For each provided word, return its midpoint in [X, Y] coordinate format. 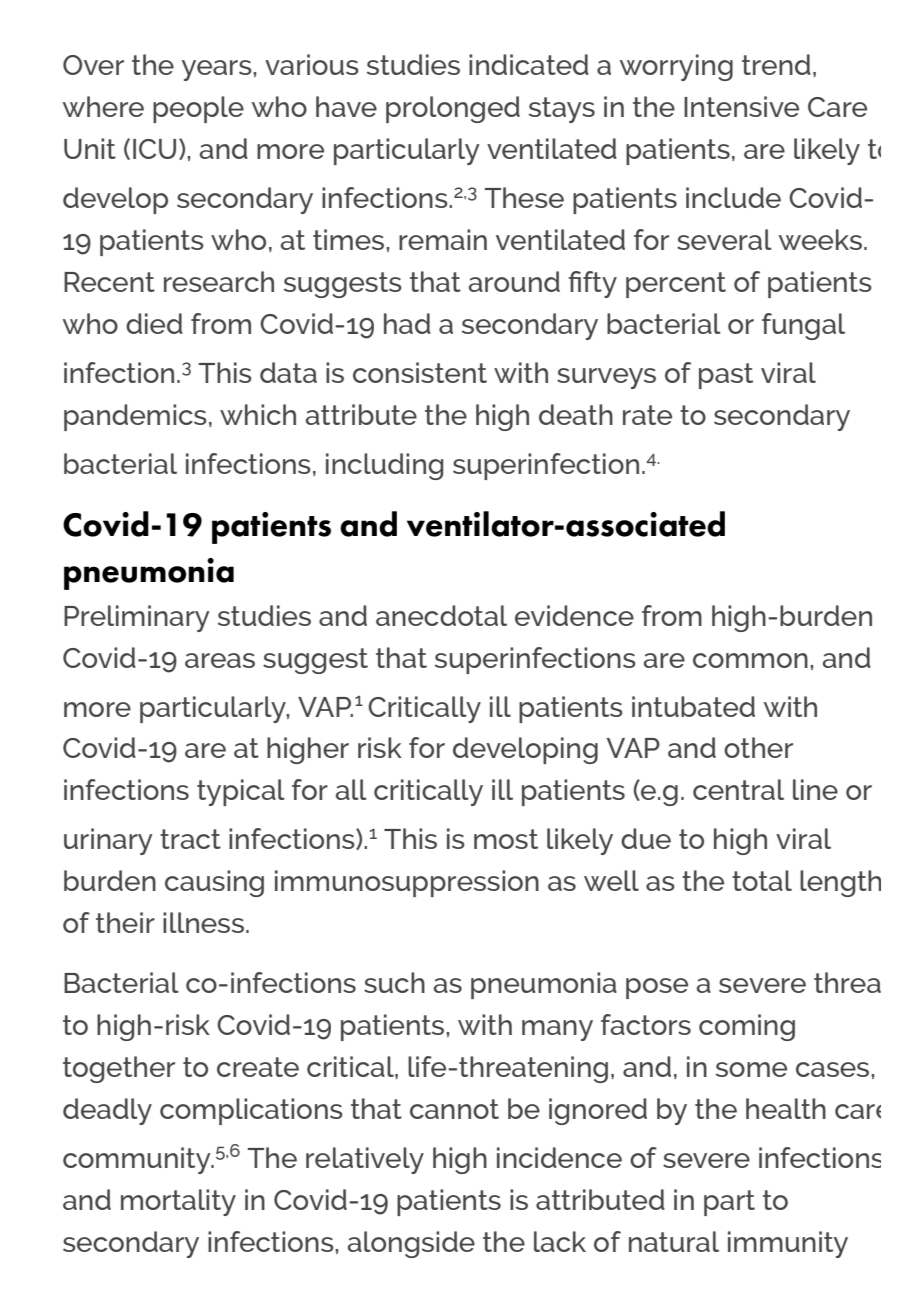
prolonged [453, 109]
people [198, 109]
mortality [178, 1202]
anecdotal [441, 615]
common [750, 660]
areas [220, 660]
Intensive [741, 106]
